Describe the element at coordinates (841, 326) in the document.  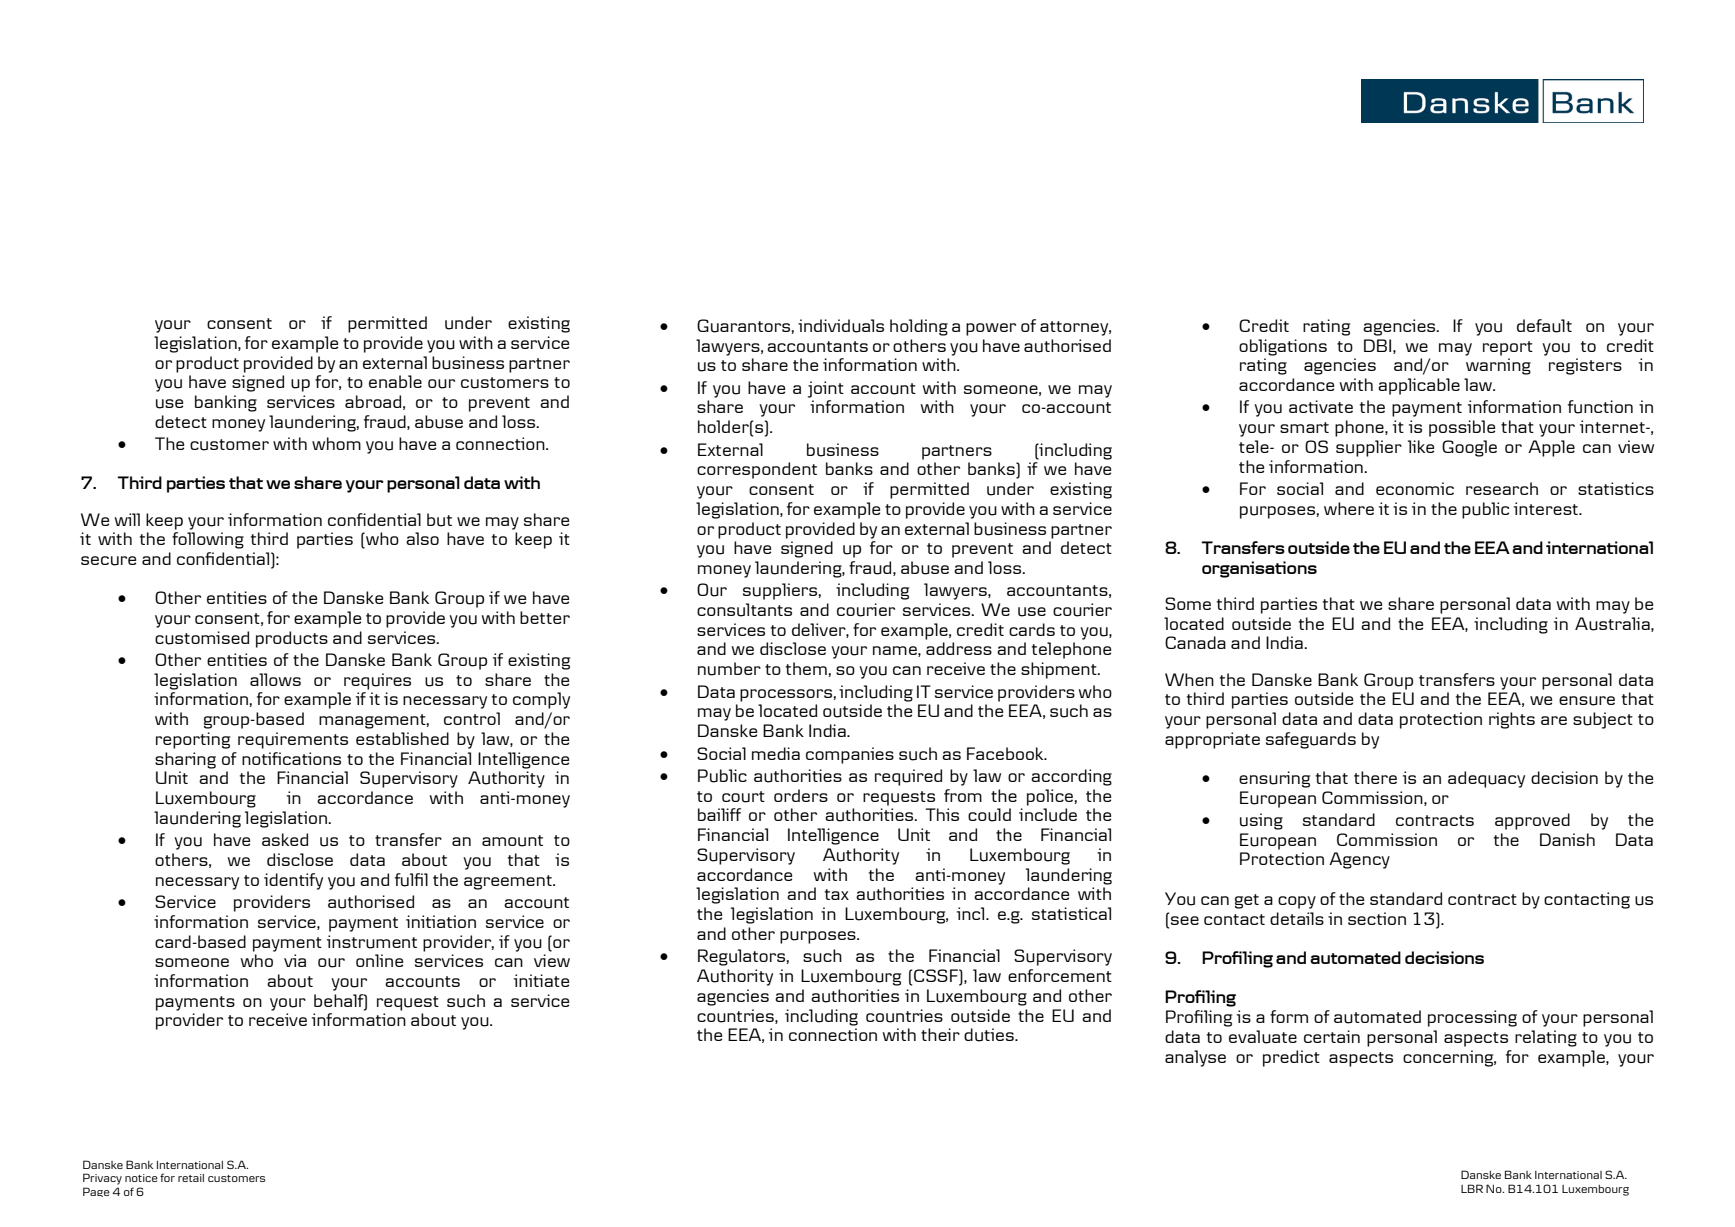
I see `individuals` at that location.
